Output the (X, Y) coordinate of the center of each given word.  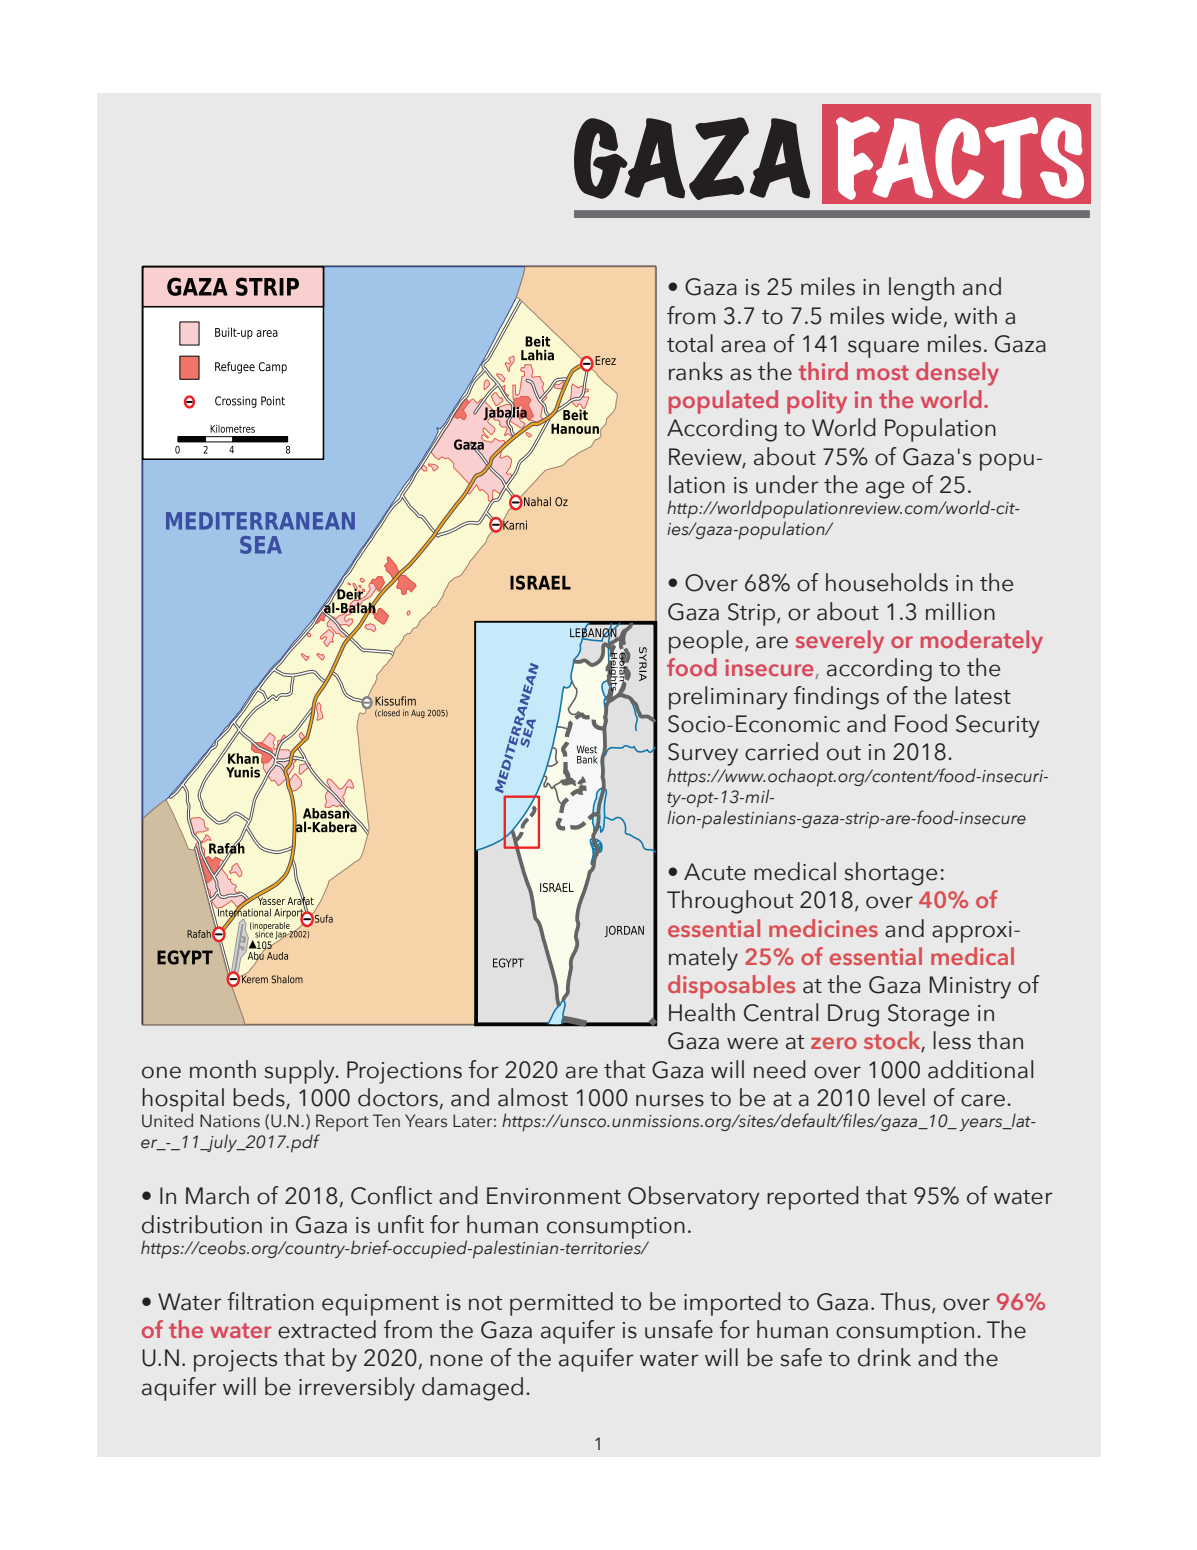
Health (702, 1012)
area (743, 346)
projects (235, 1361)
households (887, 582)
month (223, 1069)
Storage (928, 1015)
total (690, 343)
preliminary (728, 698)
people (706, 642)
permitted (561, 1304)
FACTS (960, 158)
